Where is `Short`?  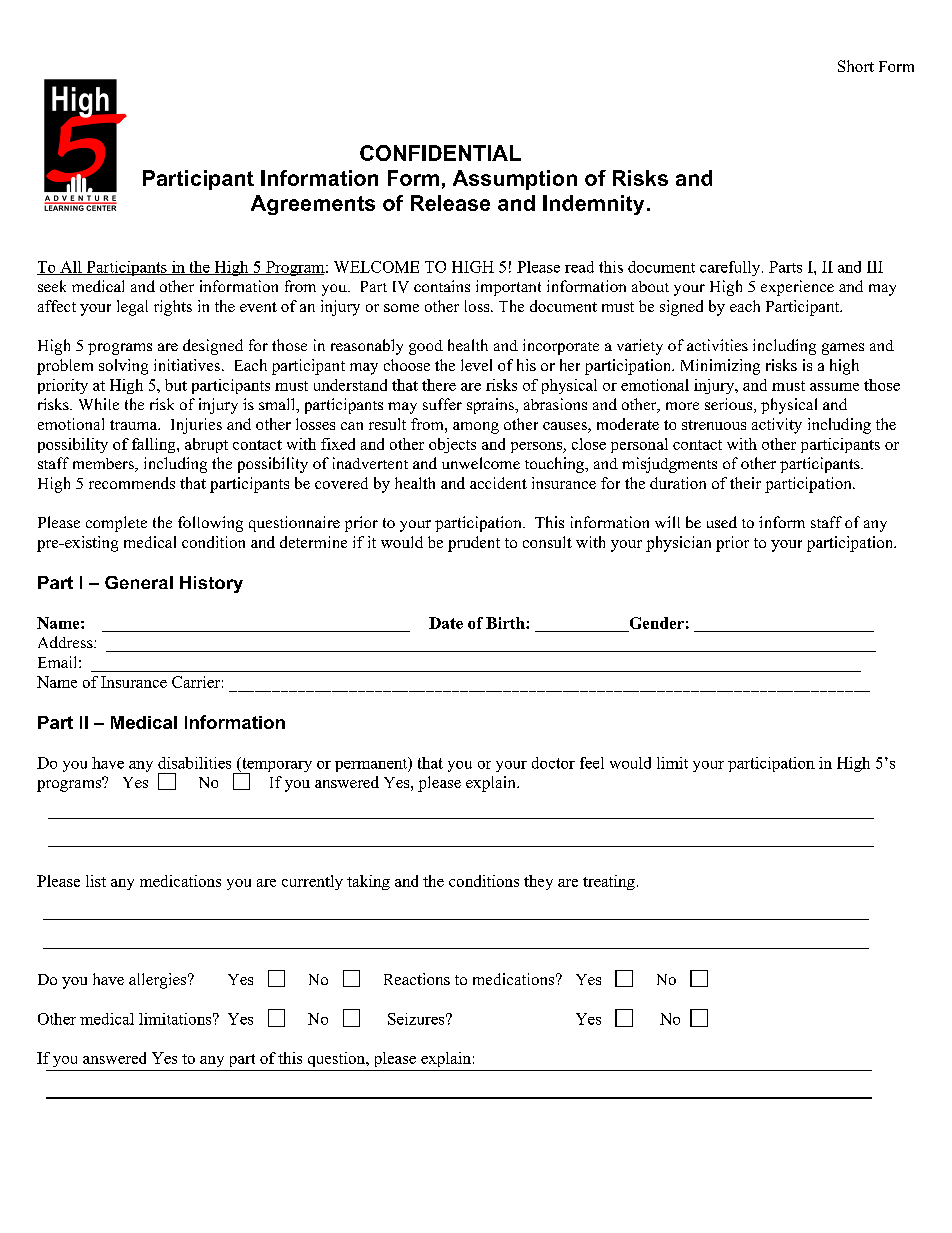
Short is located at coordinates (856, 66).
